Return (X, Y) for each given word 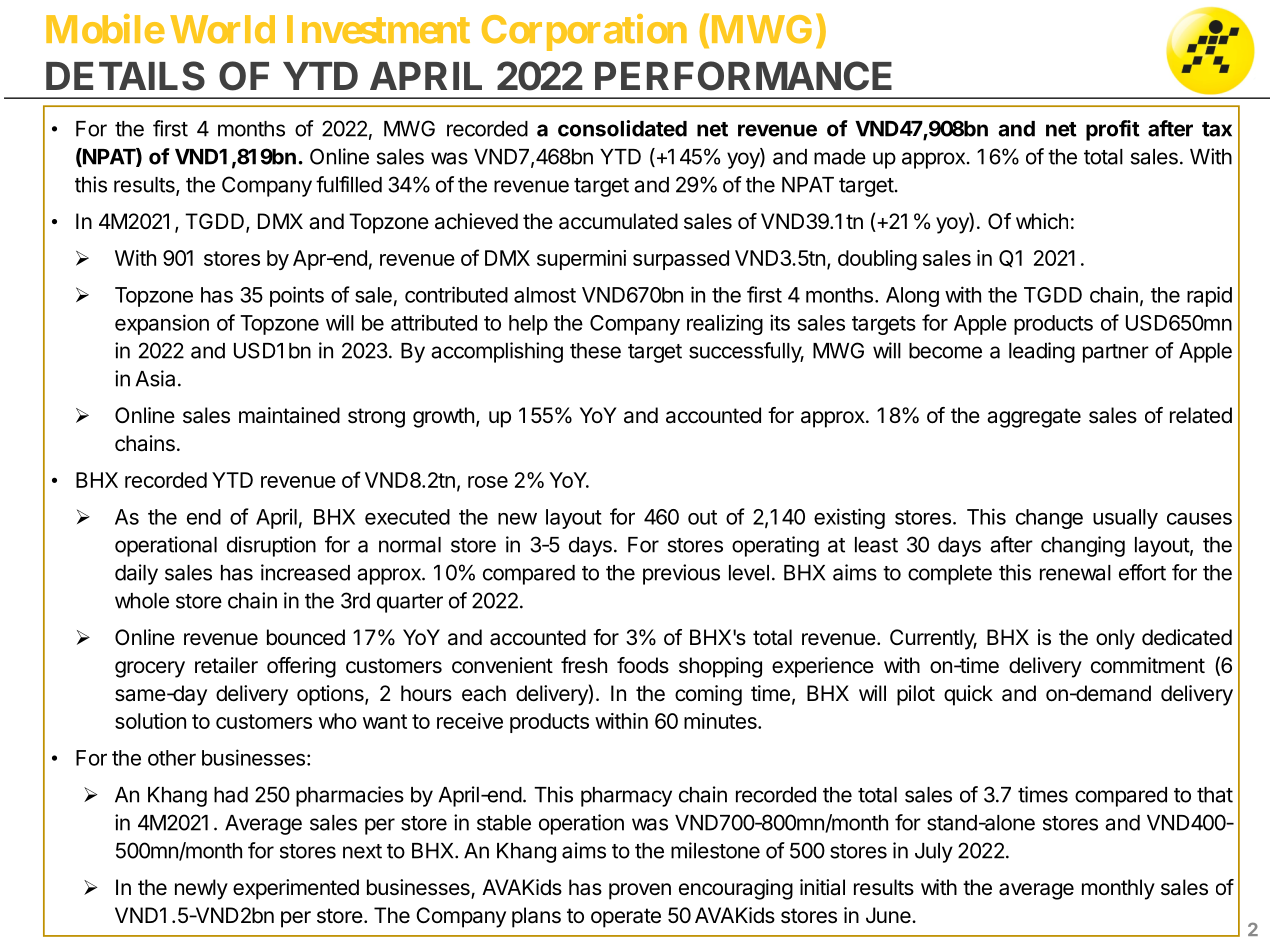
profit (1113, 130)
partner (1116, 353)
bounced (306, 637)
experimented (296, 889)
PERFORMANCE (743, 76)
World (222, 29)
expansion (162, 324)
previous (681, 574)
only (1115, 639)
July (934, 853)
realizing (725, 324)
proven (640, 891)
